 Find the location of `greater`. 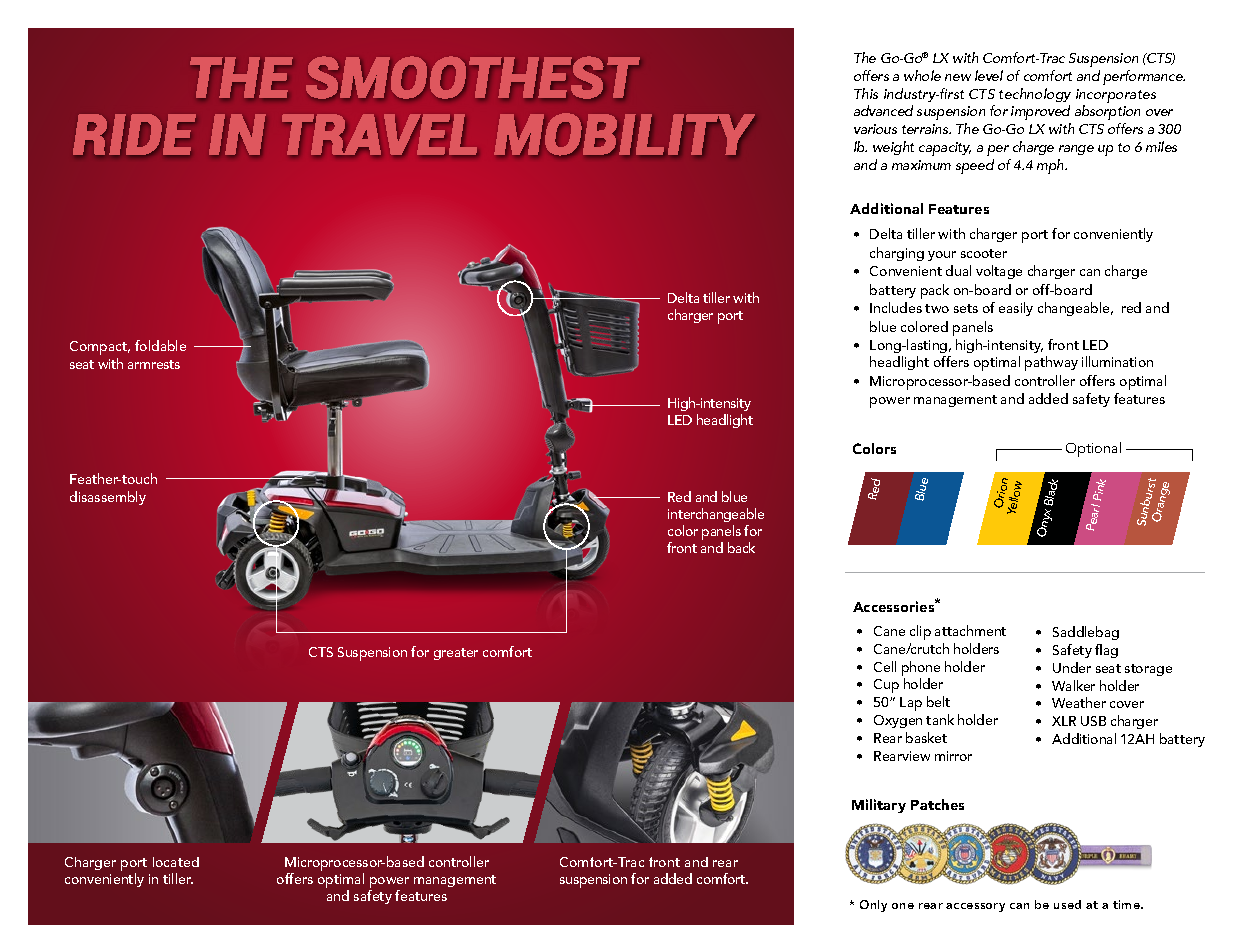

greater is located at coordinates (456, 654).
